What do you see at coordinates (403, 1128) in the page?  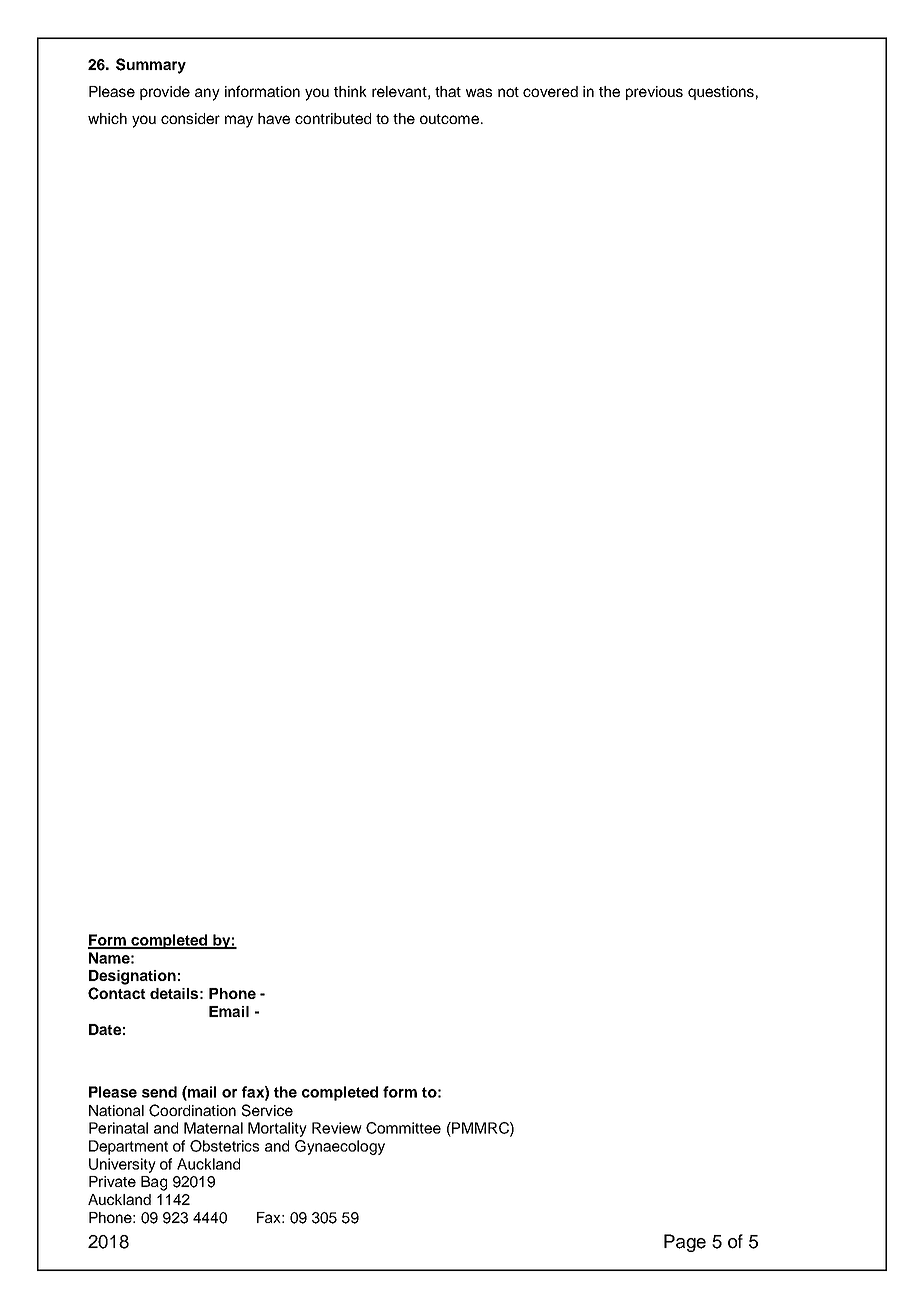 I see `Committee` at bounding box center [403, 1128].
